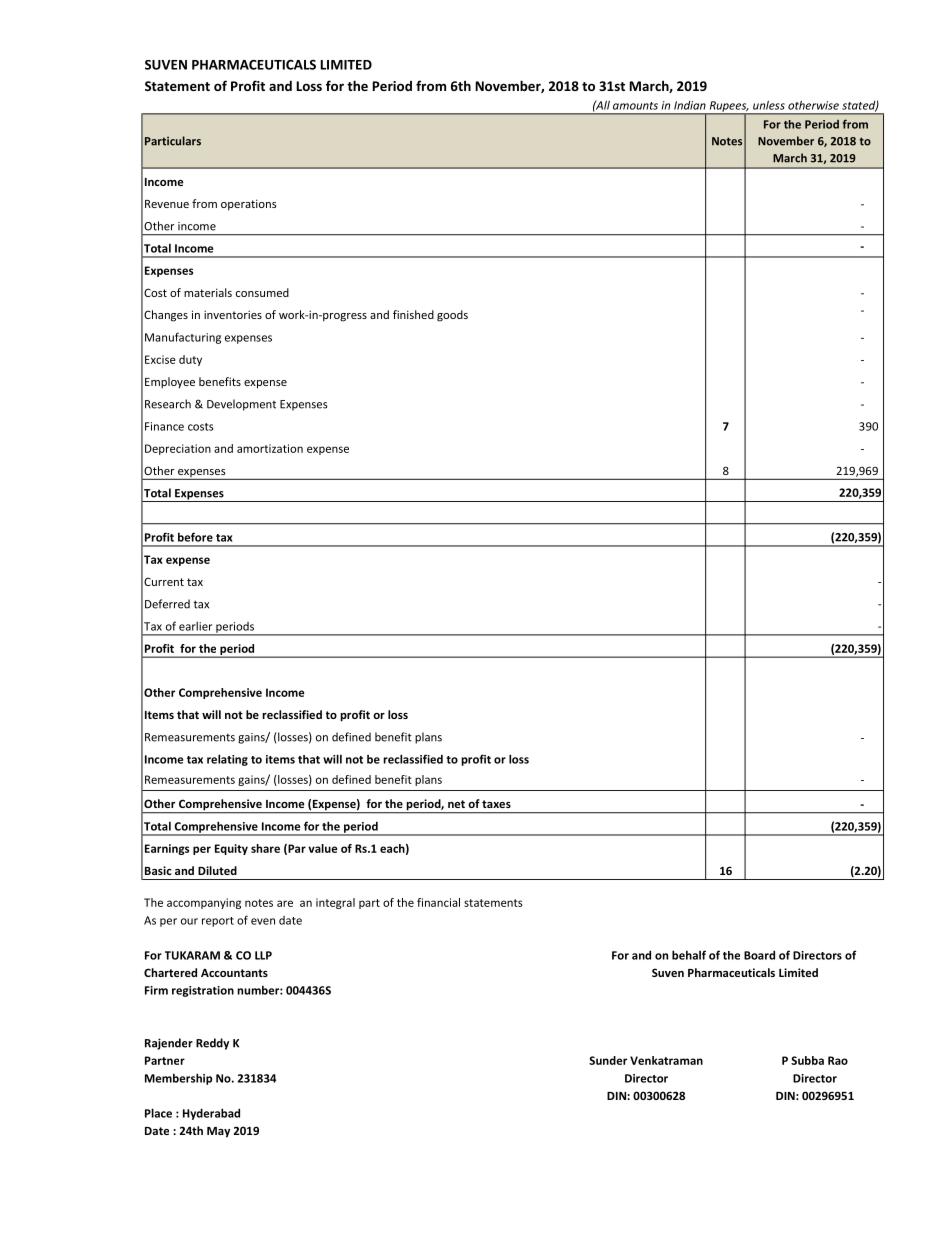 The height and width of the document is (1233, 952). What do you see at coordinates (227, 760) in the document?
I see `relating` at bounding box center [227, 760].
